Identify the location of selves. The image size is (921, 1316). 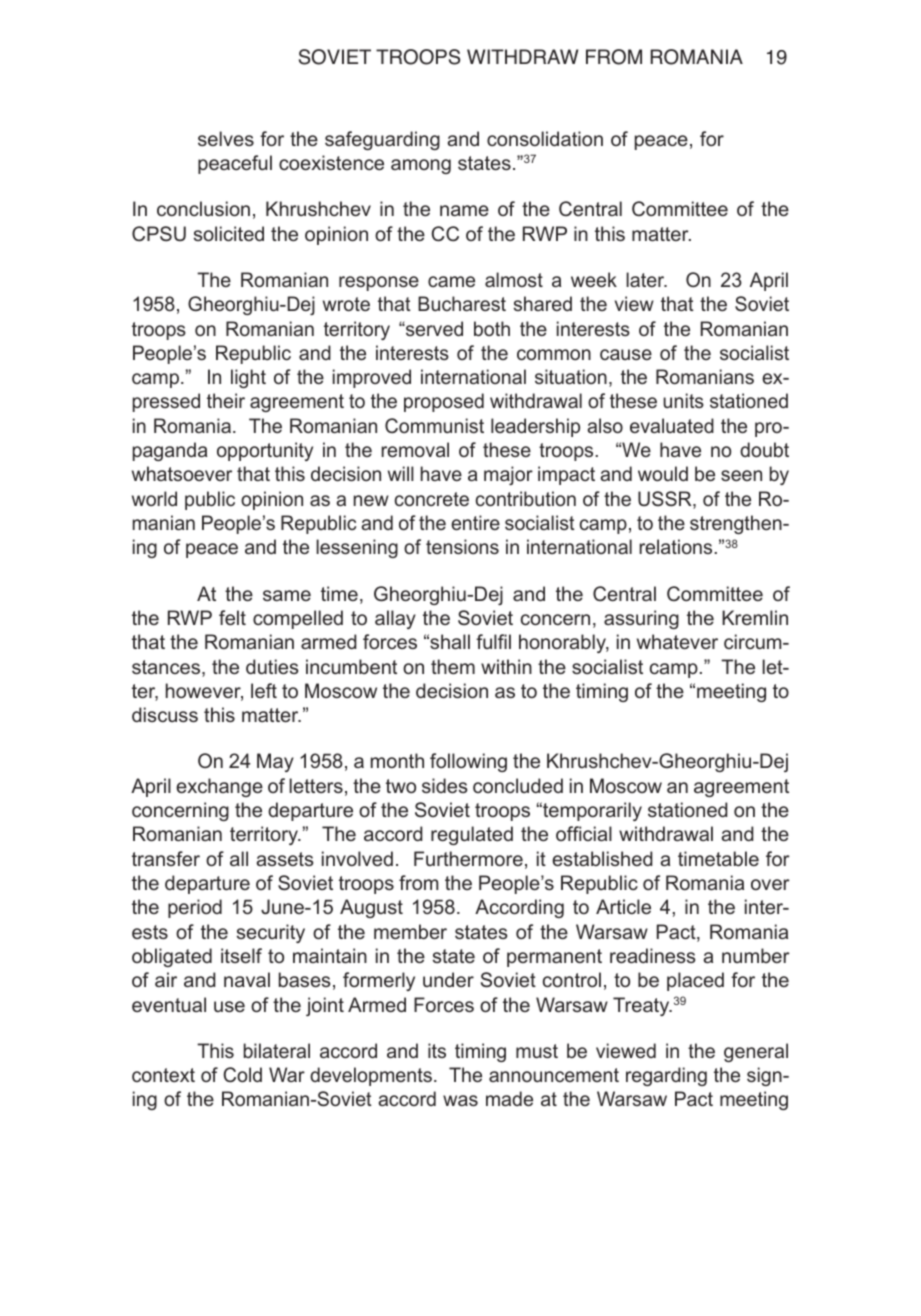
(226, 138).
